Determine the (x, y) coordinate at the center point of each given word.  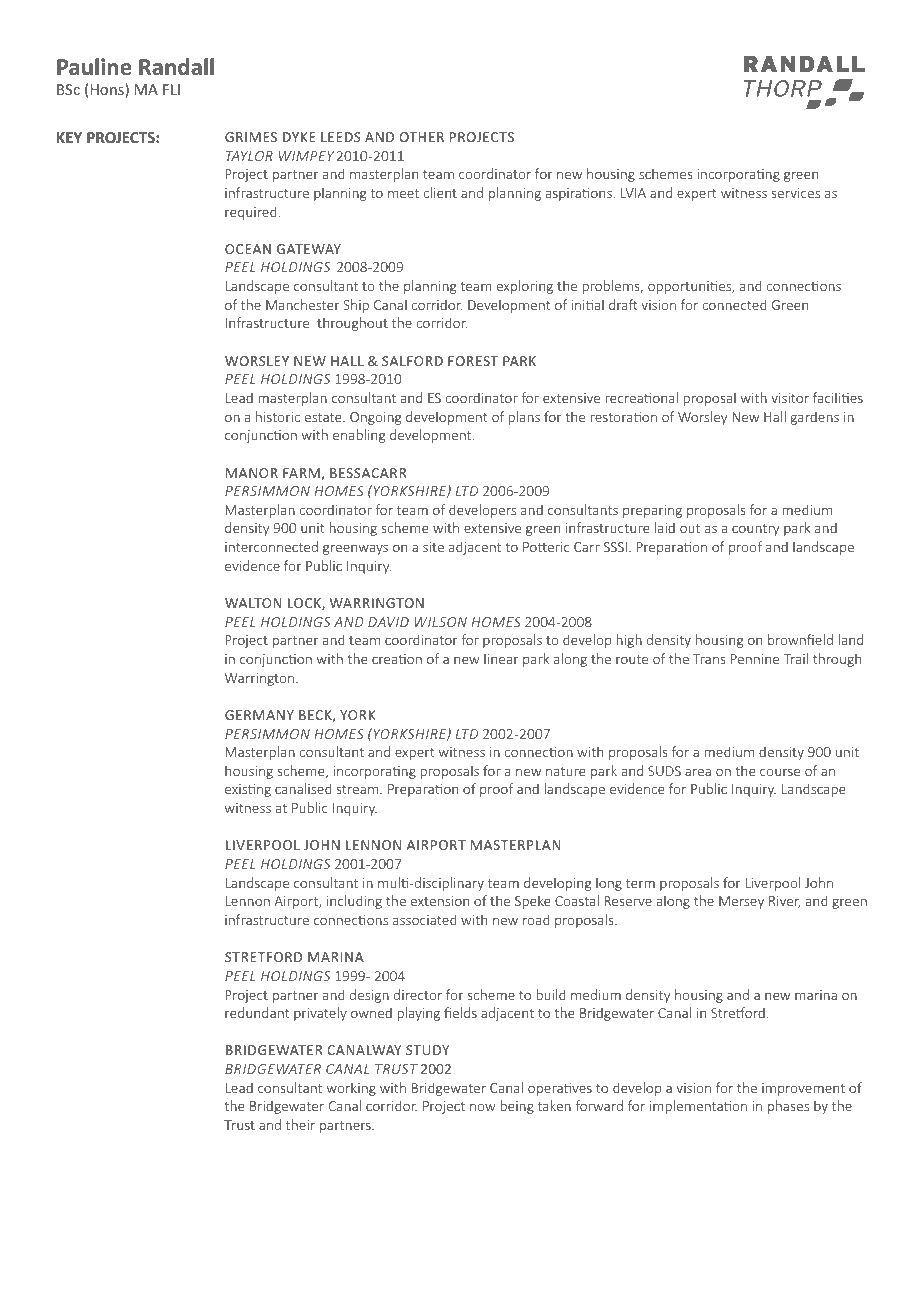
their (300, 1124)
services (796, 193)
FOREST (473, 361)
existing (248, 790)
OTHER (422, 137)
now (483, 1107)
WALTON (253, 603)
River (785, 902)
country (755, 530)
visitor (790, 398)
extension (440, 901)
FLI (171, 89)
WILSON (441, 622)
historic (278, 416)
